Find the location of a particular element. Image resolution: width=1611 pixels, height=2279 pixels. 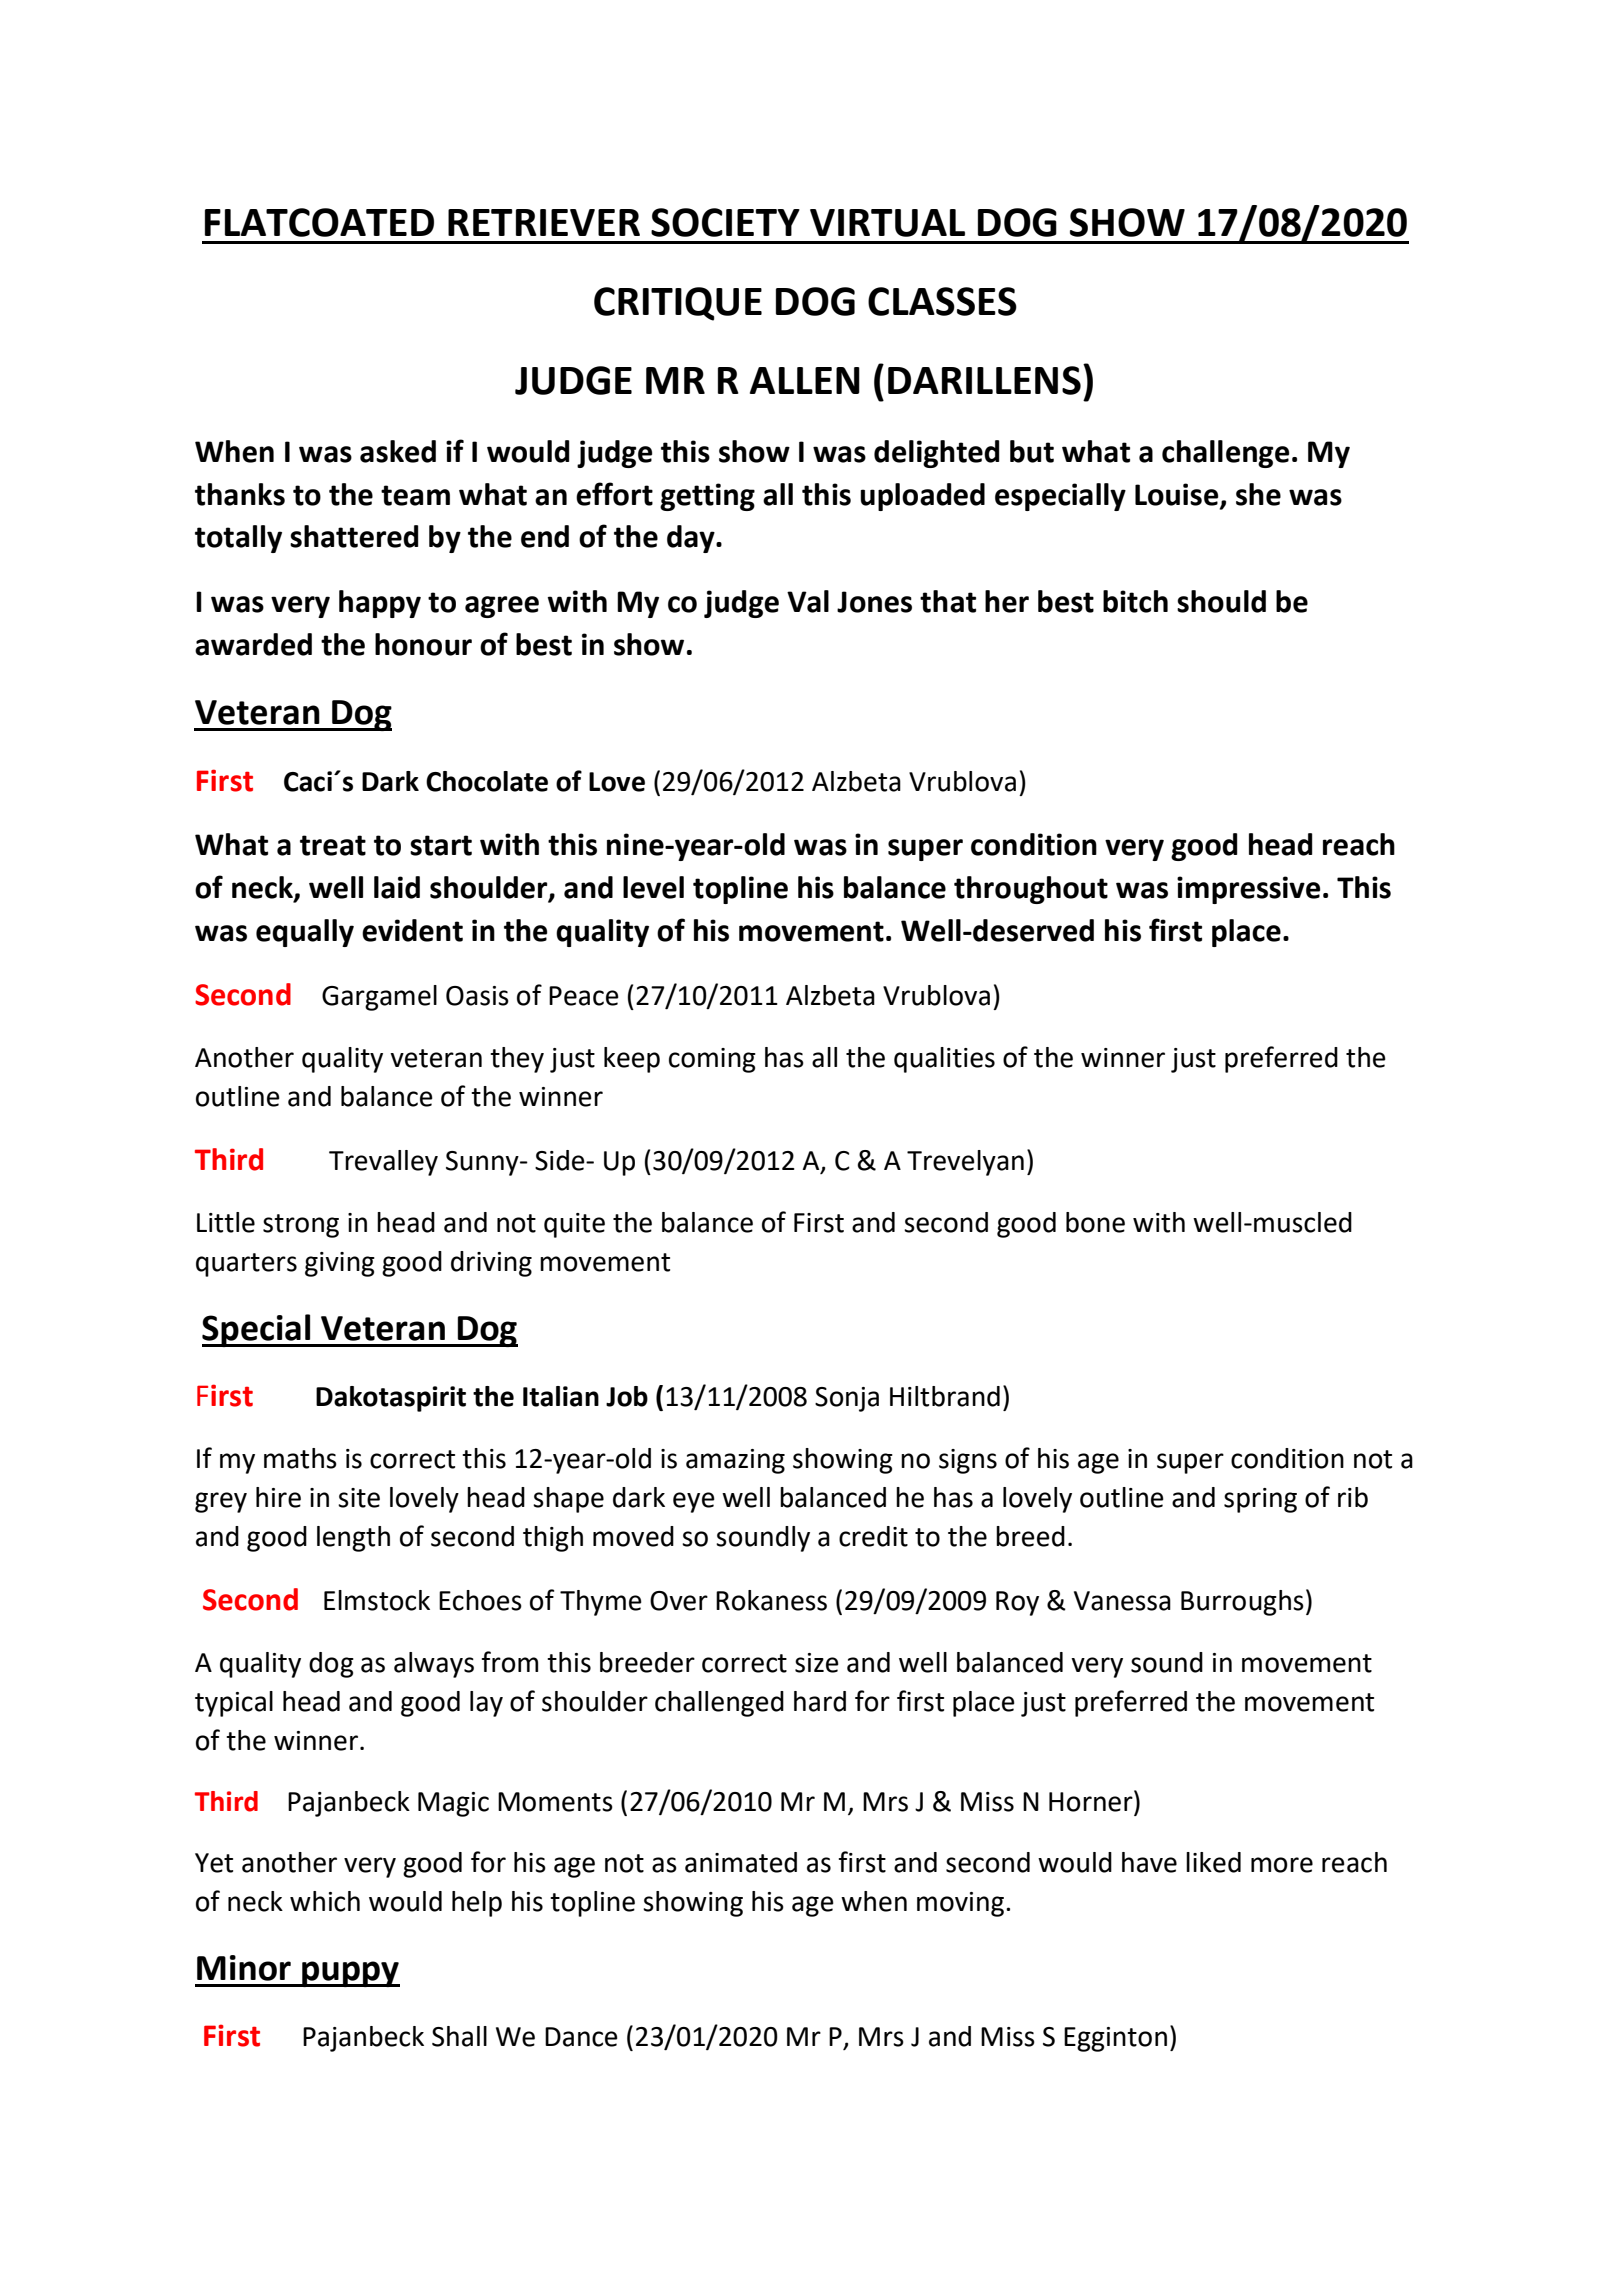

RETRIEVER is located at coordinates (544, 222).
